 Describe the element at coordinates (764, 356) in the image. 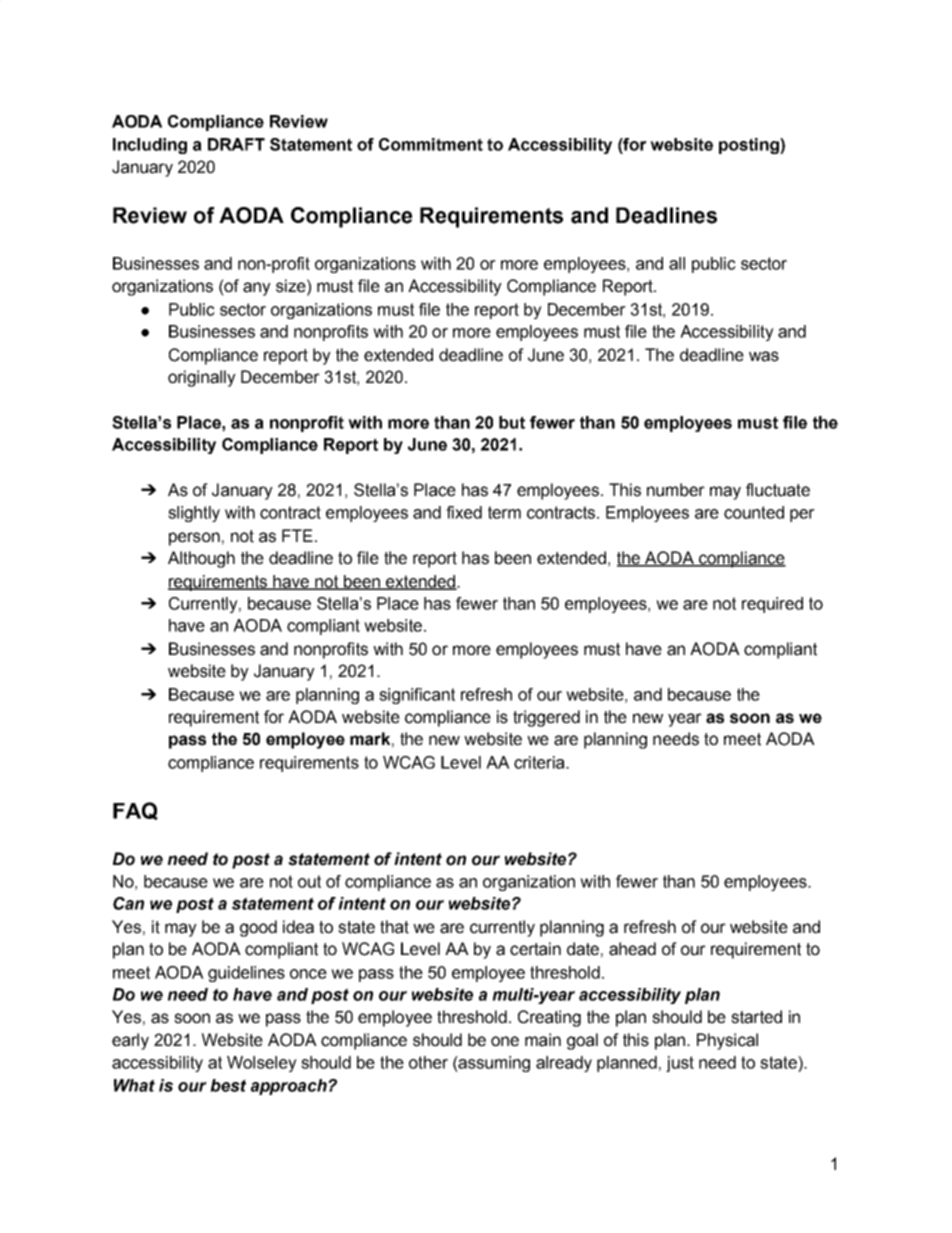

I see `was` at that location.
